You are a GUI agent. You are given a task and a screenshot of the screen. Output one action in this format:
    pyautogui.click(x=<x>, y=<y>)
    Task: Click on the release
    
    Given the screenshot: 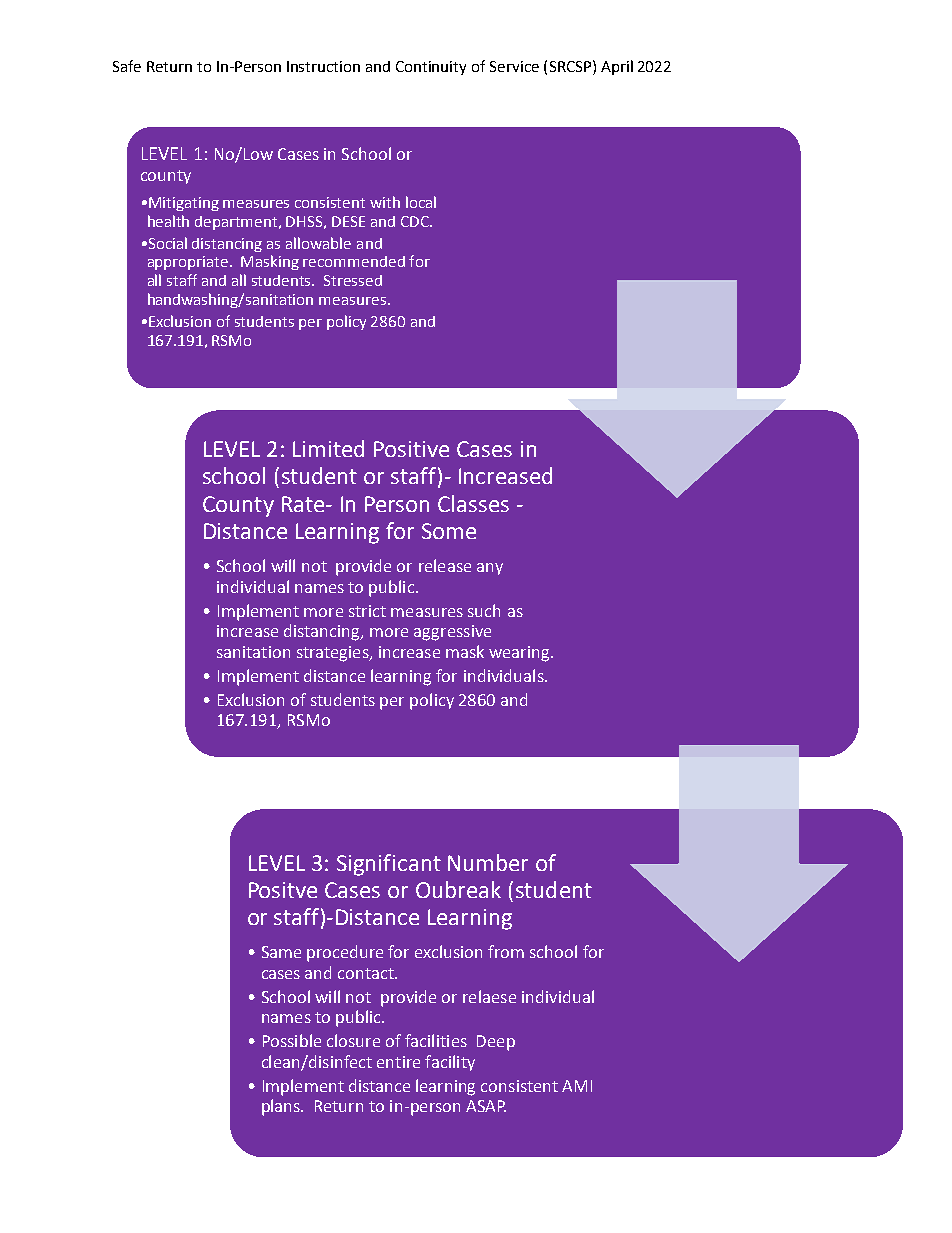 What is the action you would take?
    pyautogui.click(x=445, y=565)
